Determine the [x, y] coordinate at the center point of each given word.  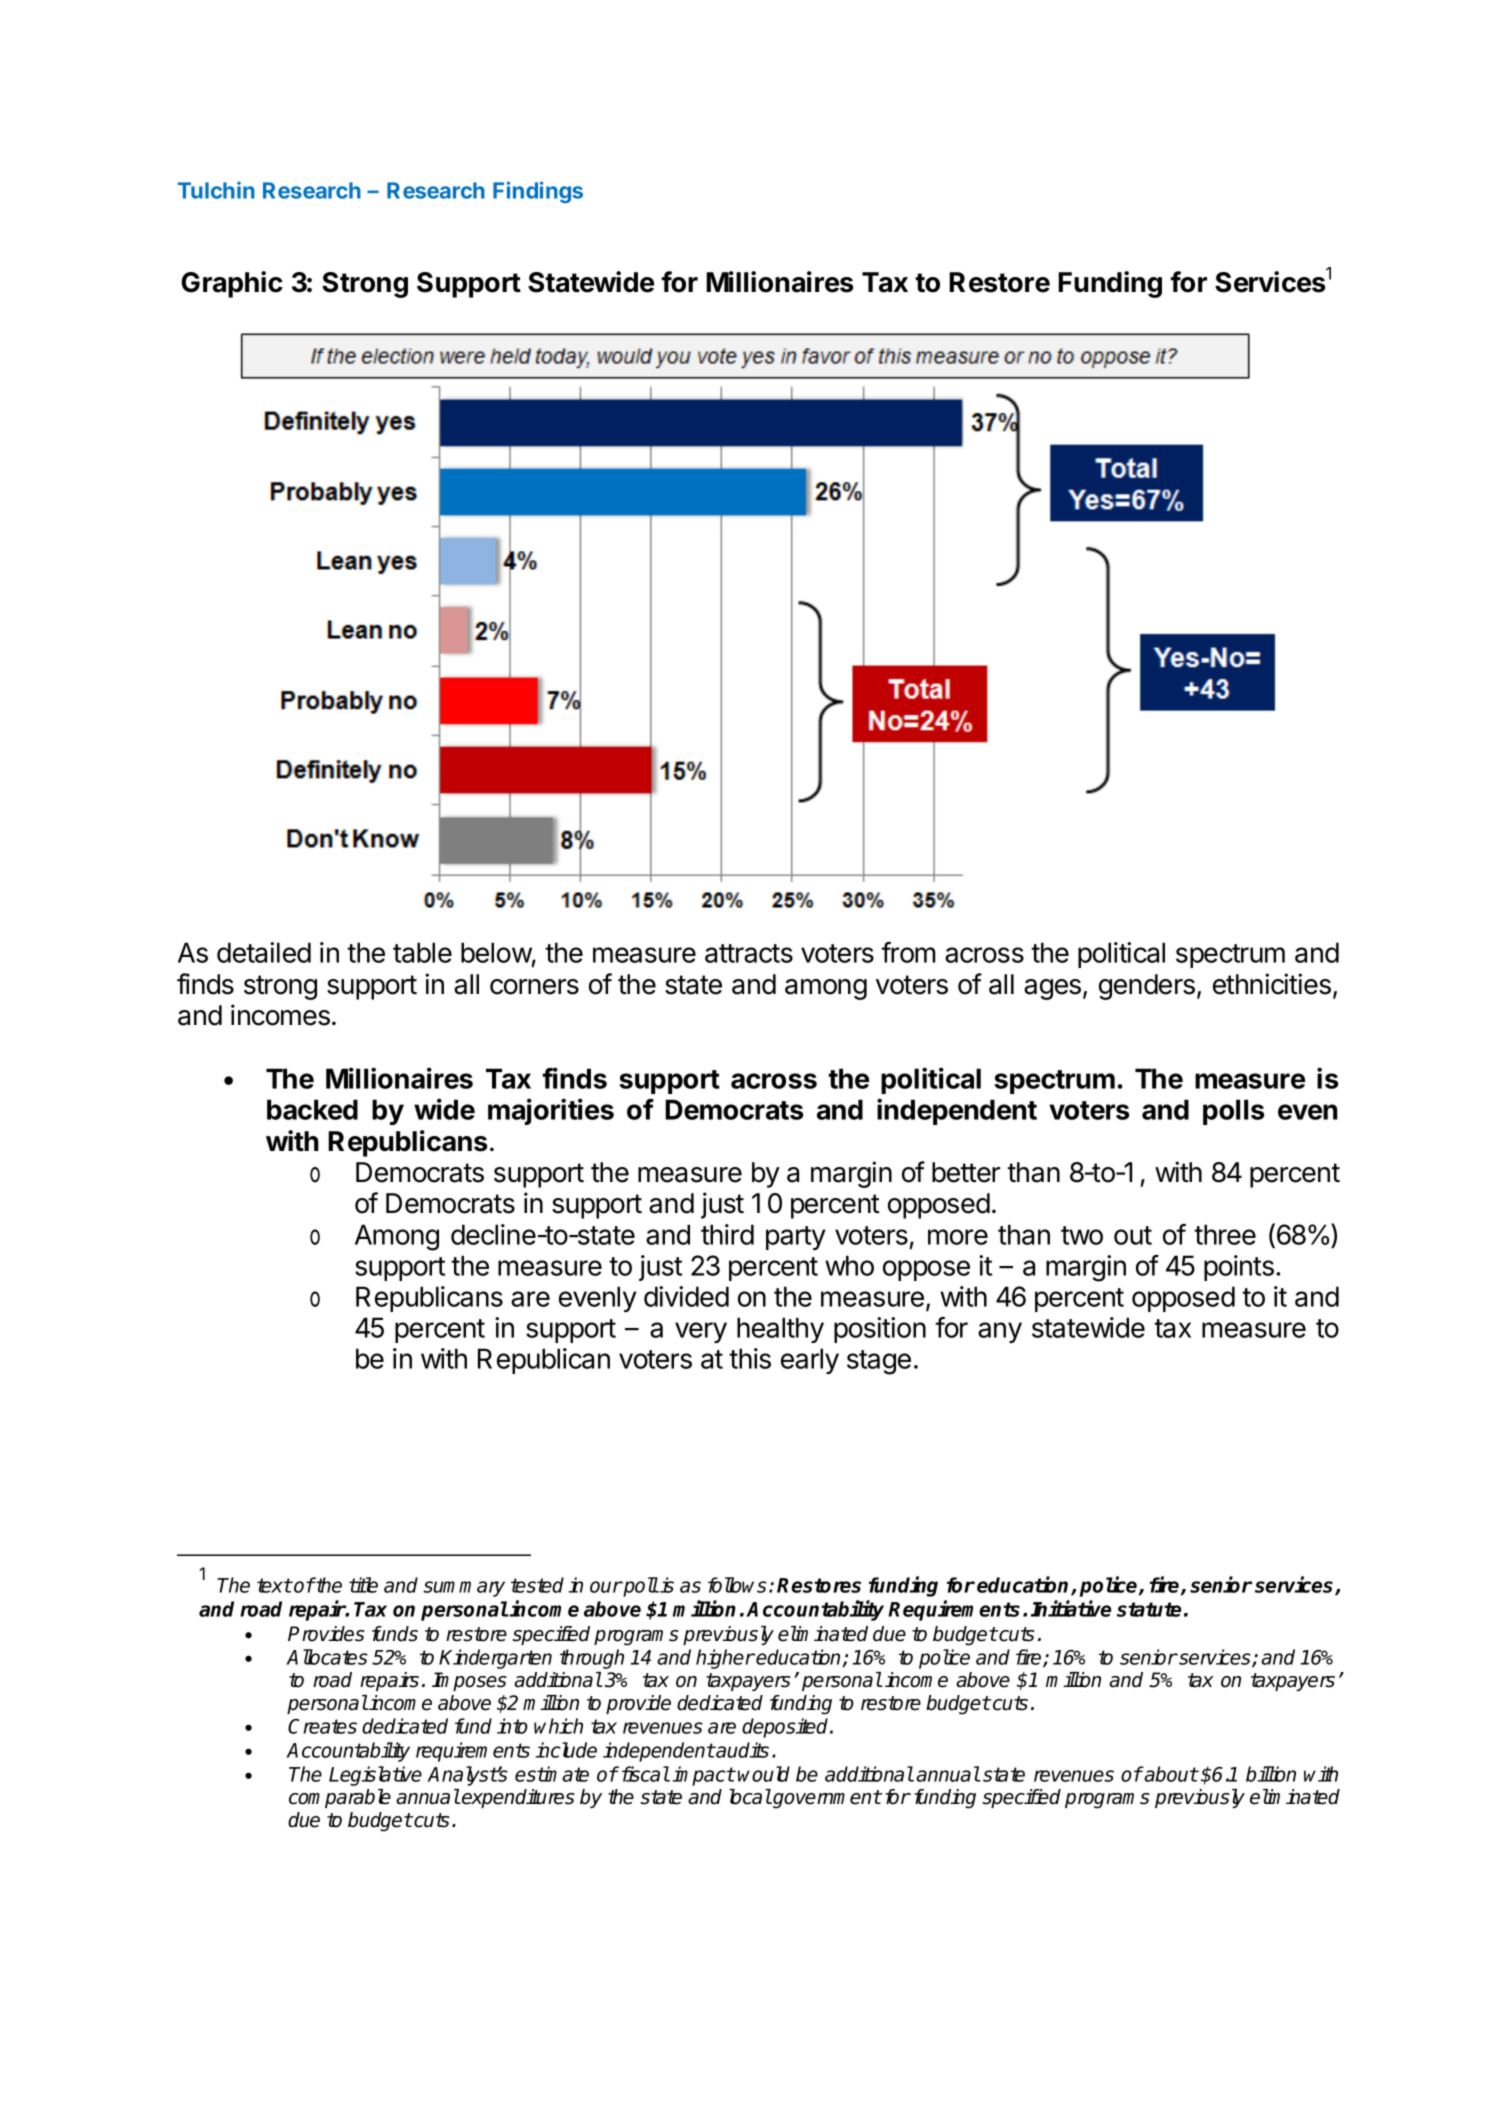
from [908, 952]
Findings [538, 192]
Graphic [232, 284]
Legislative [375, 1776]
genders [1147, 987]
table [422, 952]
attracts [749, 953]
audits [742, 1750]
